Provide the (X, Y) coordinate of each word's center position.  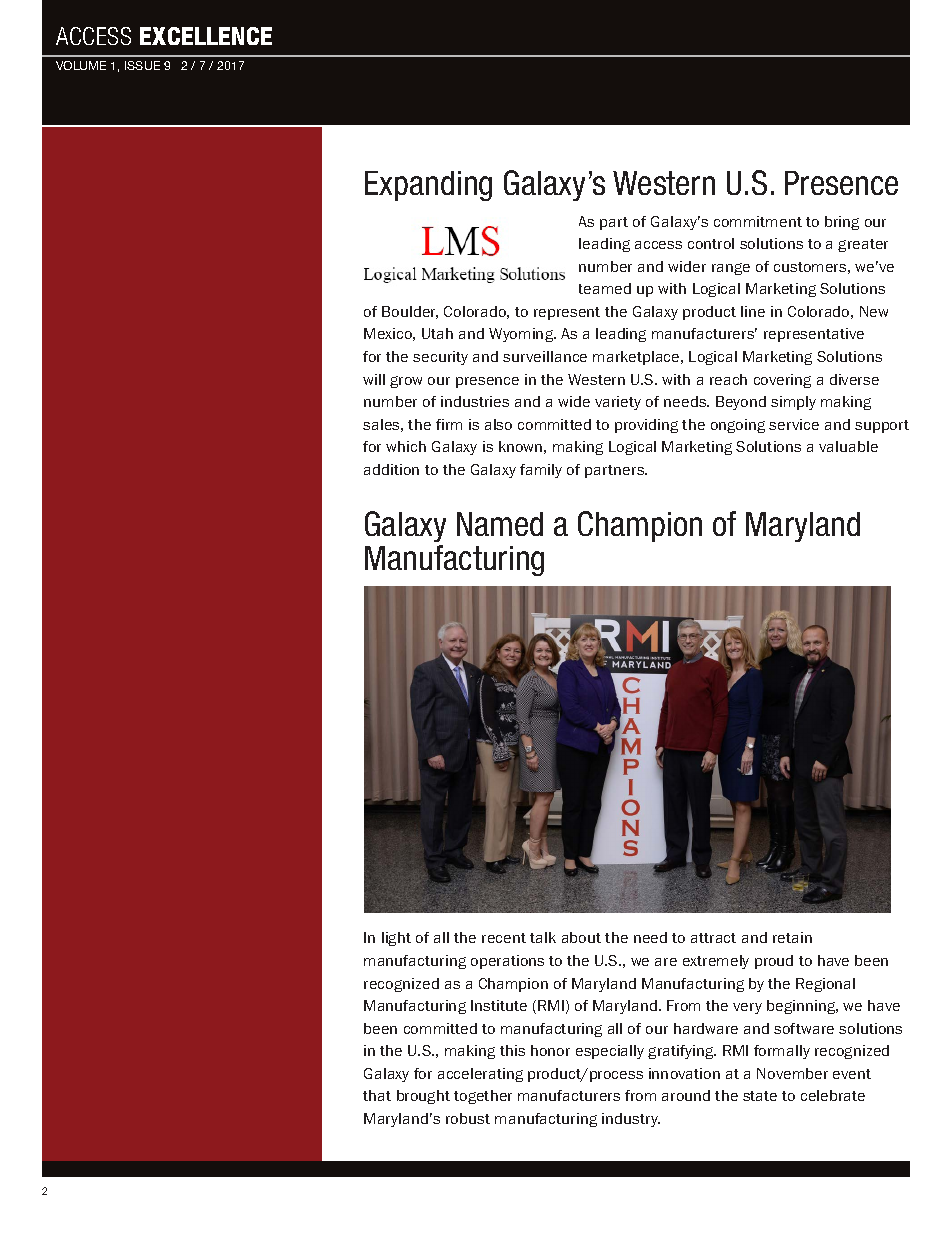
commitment (758, 221)
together (483, 1097)
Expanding (428, 186)
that (377, 1095)
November (792, 1073)
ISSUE (142, 65)
